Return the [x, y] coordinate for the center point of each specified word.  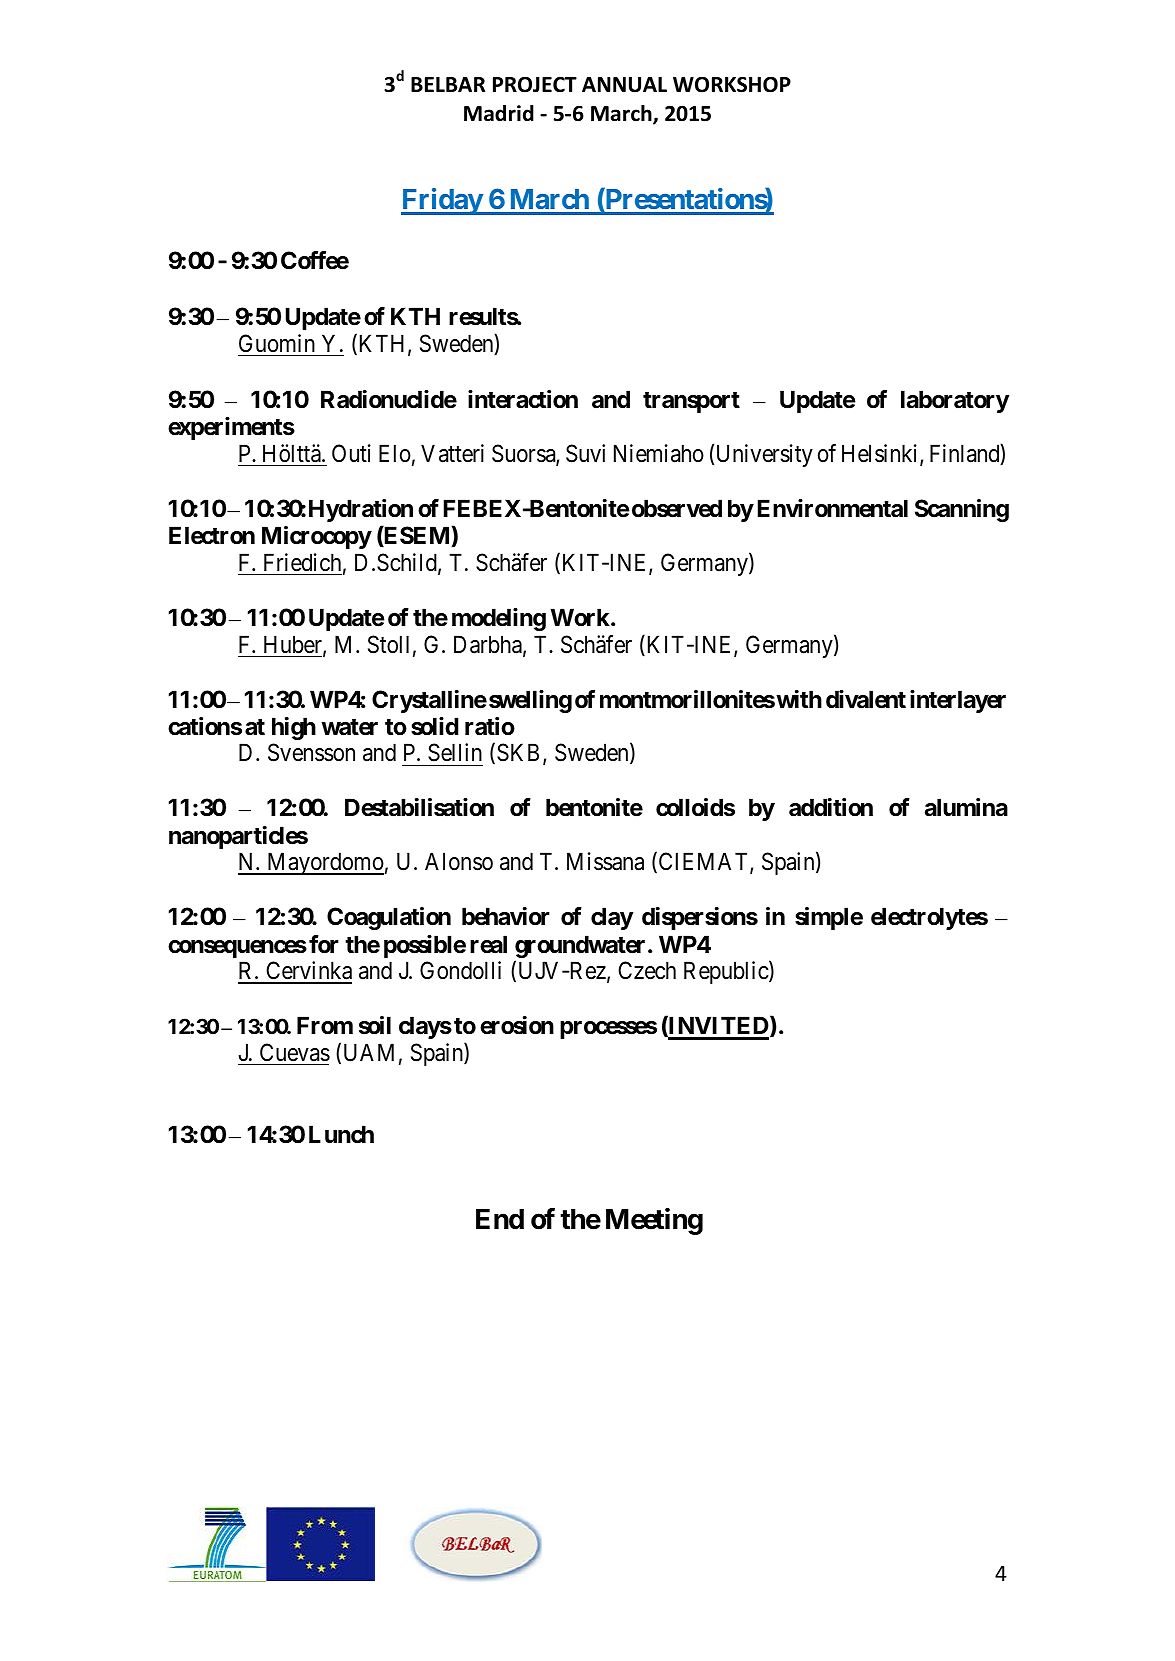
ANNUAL [624, 85]
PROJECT [535, 84]
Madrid [499, 113]
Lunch [341, 1134]
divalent [866, 699]
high [294, 728]
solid [435, 726]
